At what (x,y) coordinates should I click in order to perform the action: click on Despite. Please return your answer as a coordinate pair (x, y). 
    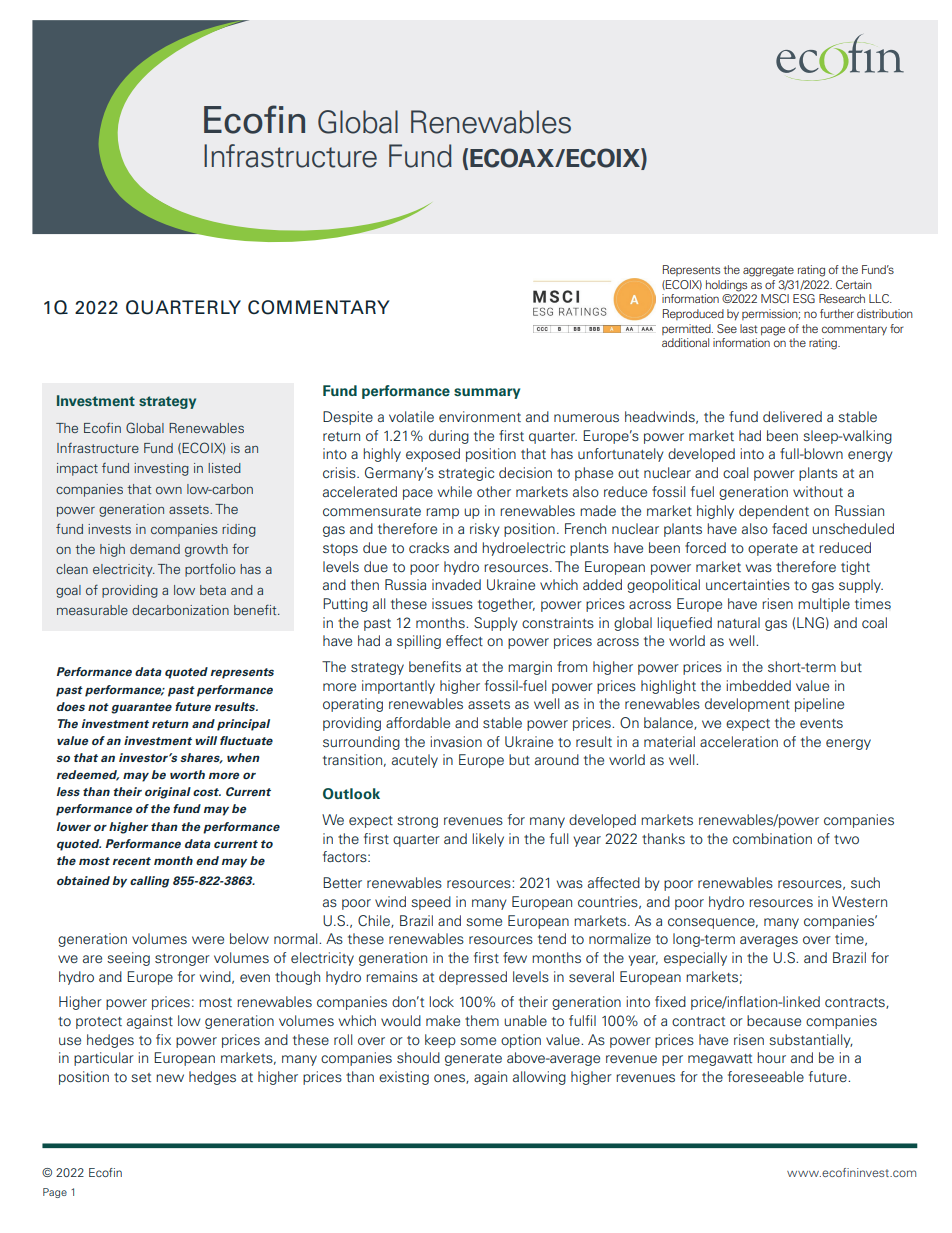
    Looking at the image, I should click on (348, 418).
